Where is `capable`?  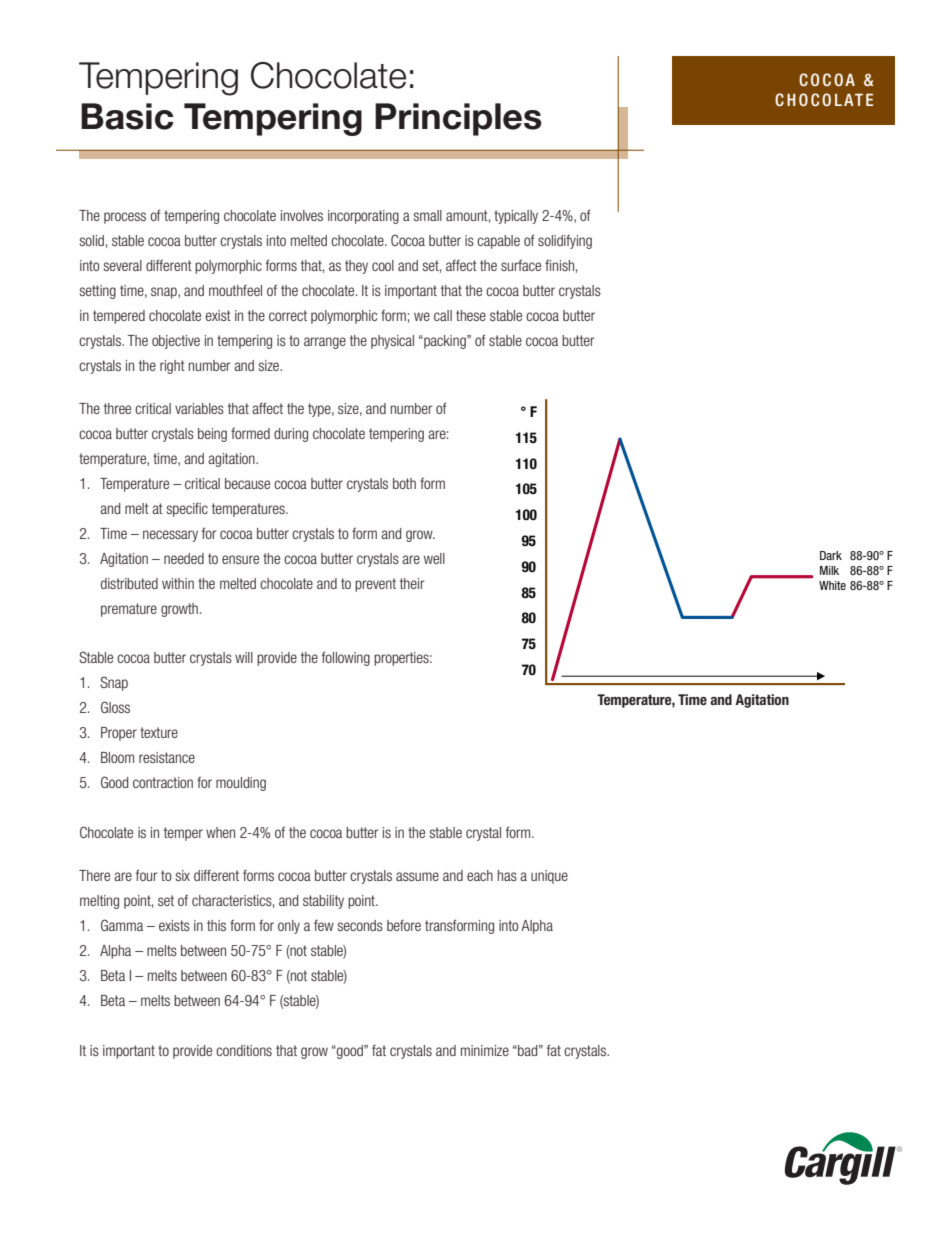
capable is located at coordinates (498, 242).
